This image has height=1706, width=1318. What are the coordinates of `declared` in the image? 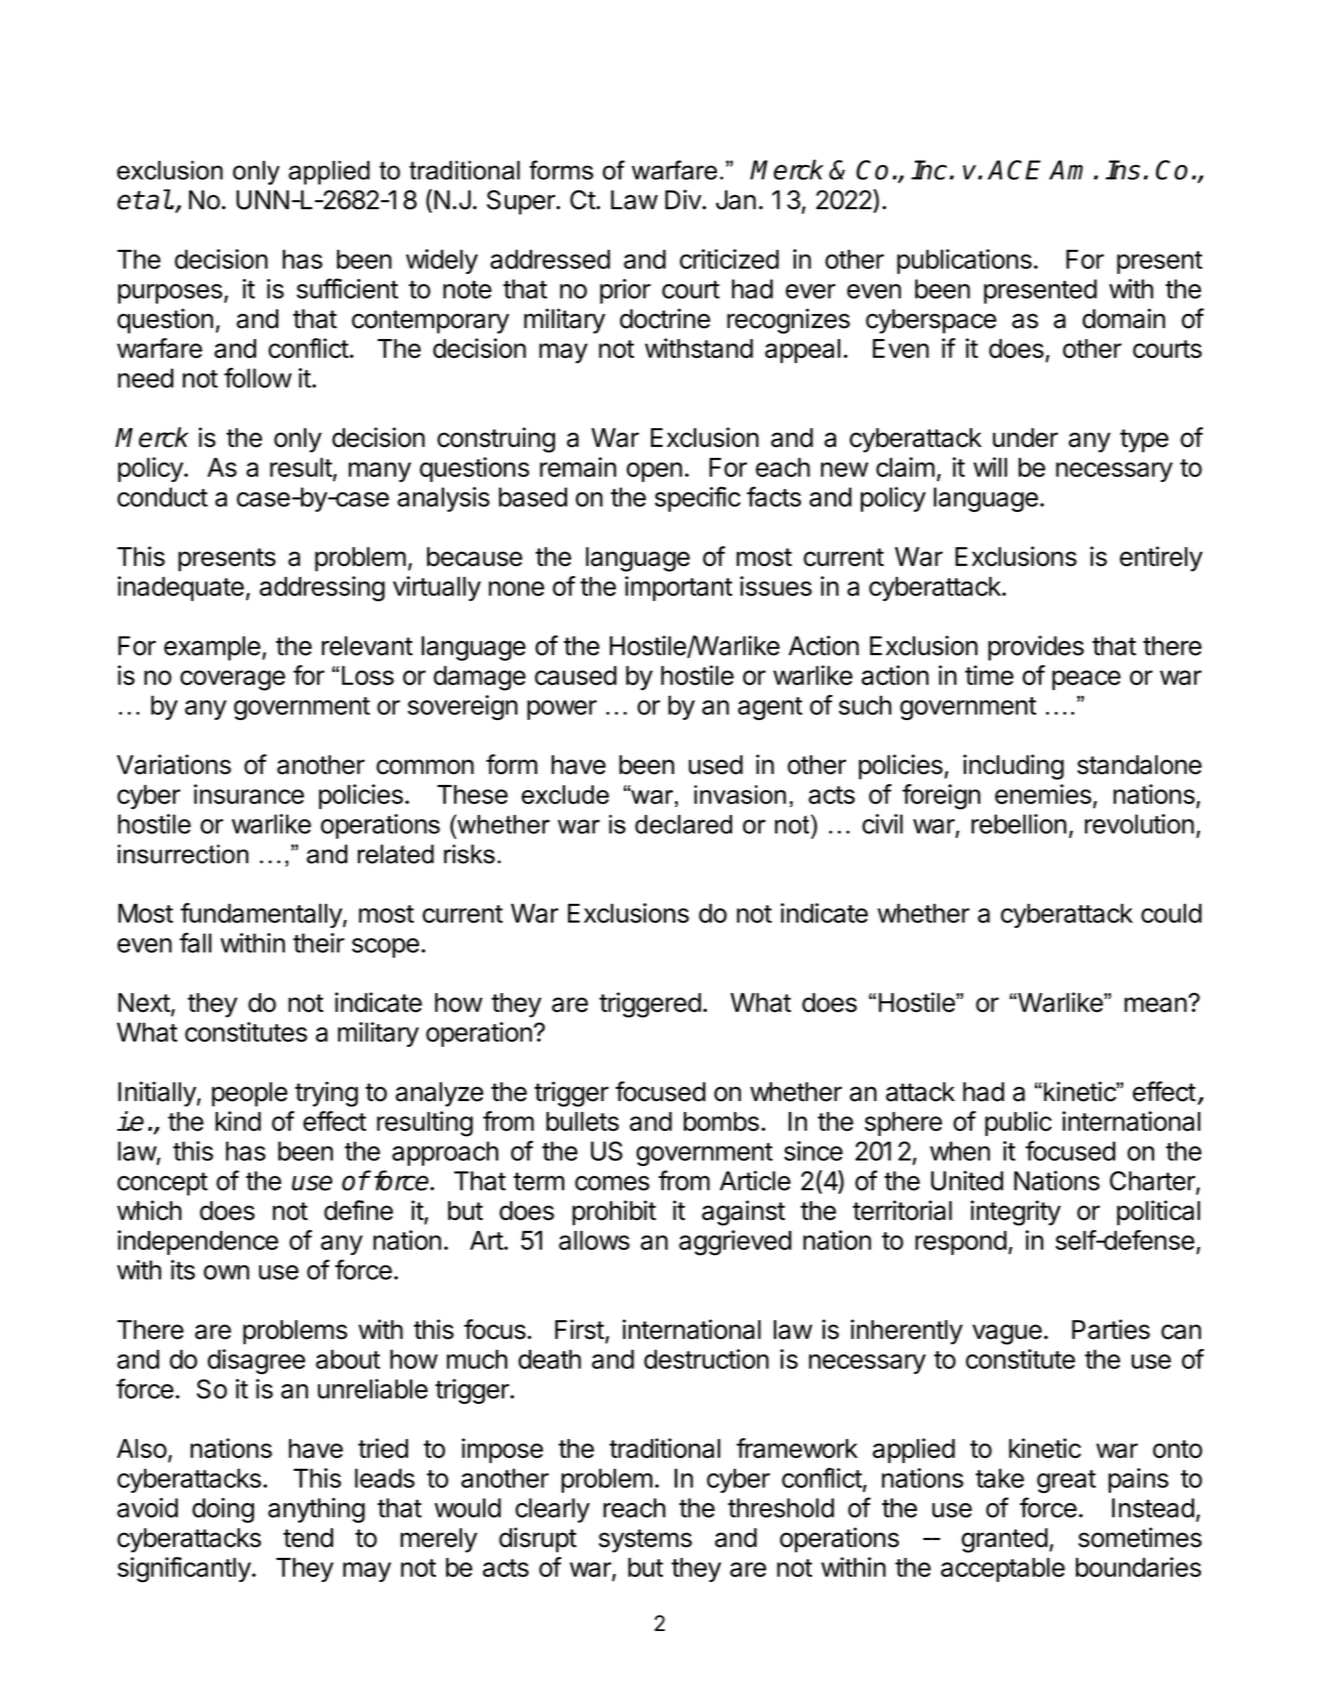 It's located at (683, 824).
